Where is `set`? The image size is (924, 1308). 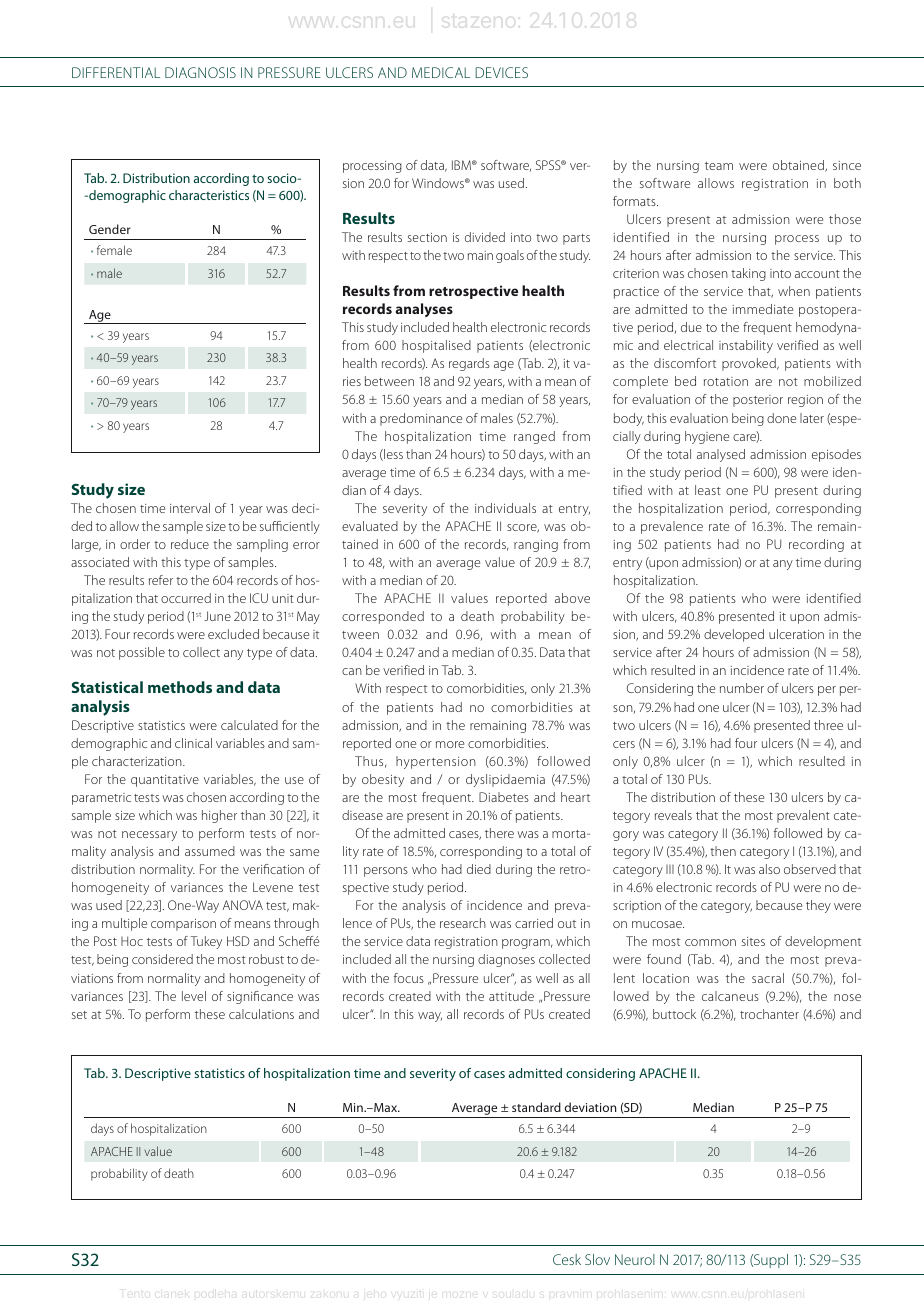
set is located at coordinates (79, 1015).
